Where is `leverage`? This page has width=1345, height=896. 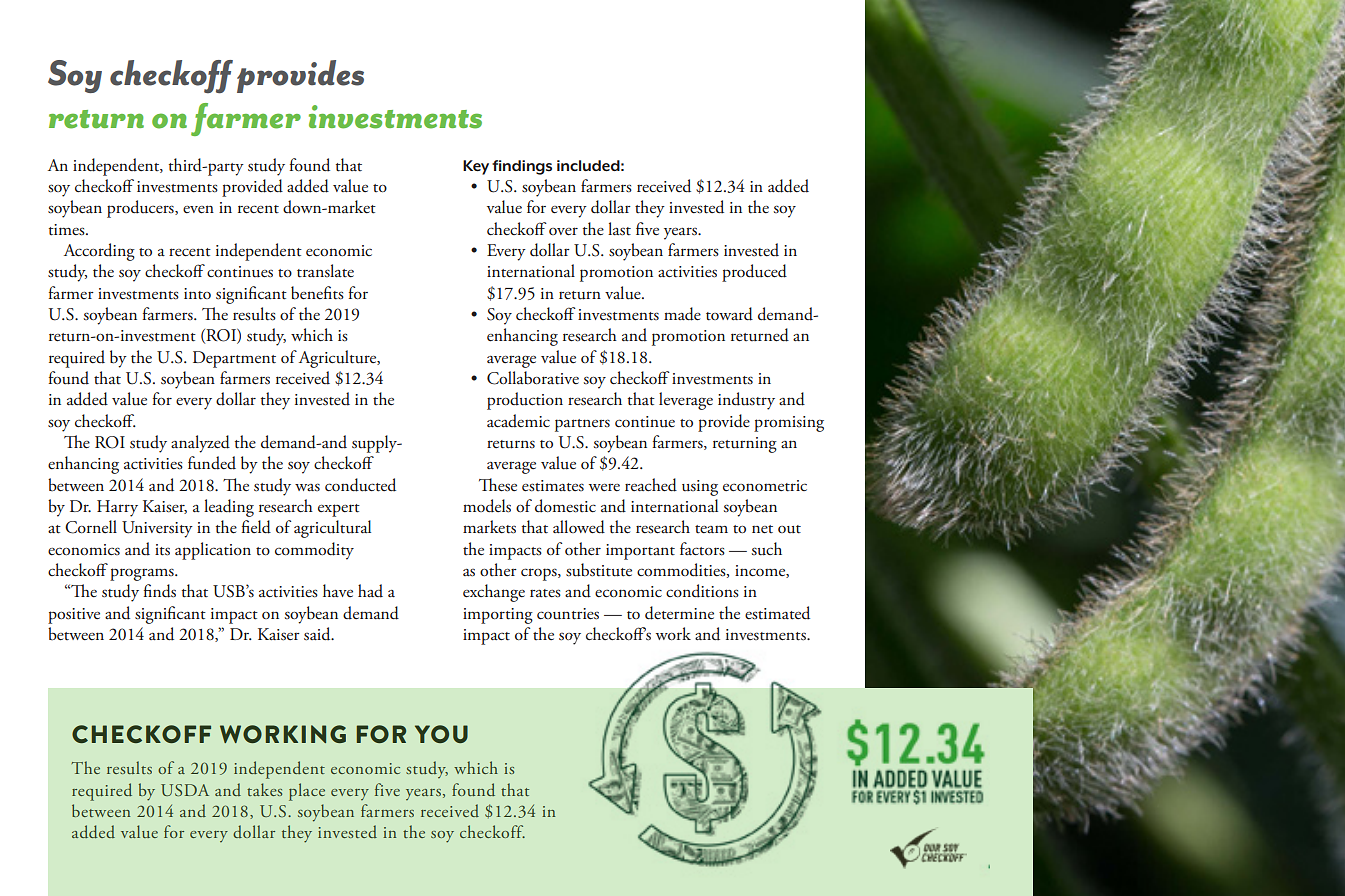 leverage is located at coordinates (686, 401).
